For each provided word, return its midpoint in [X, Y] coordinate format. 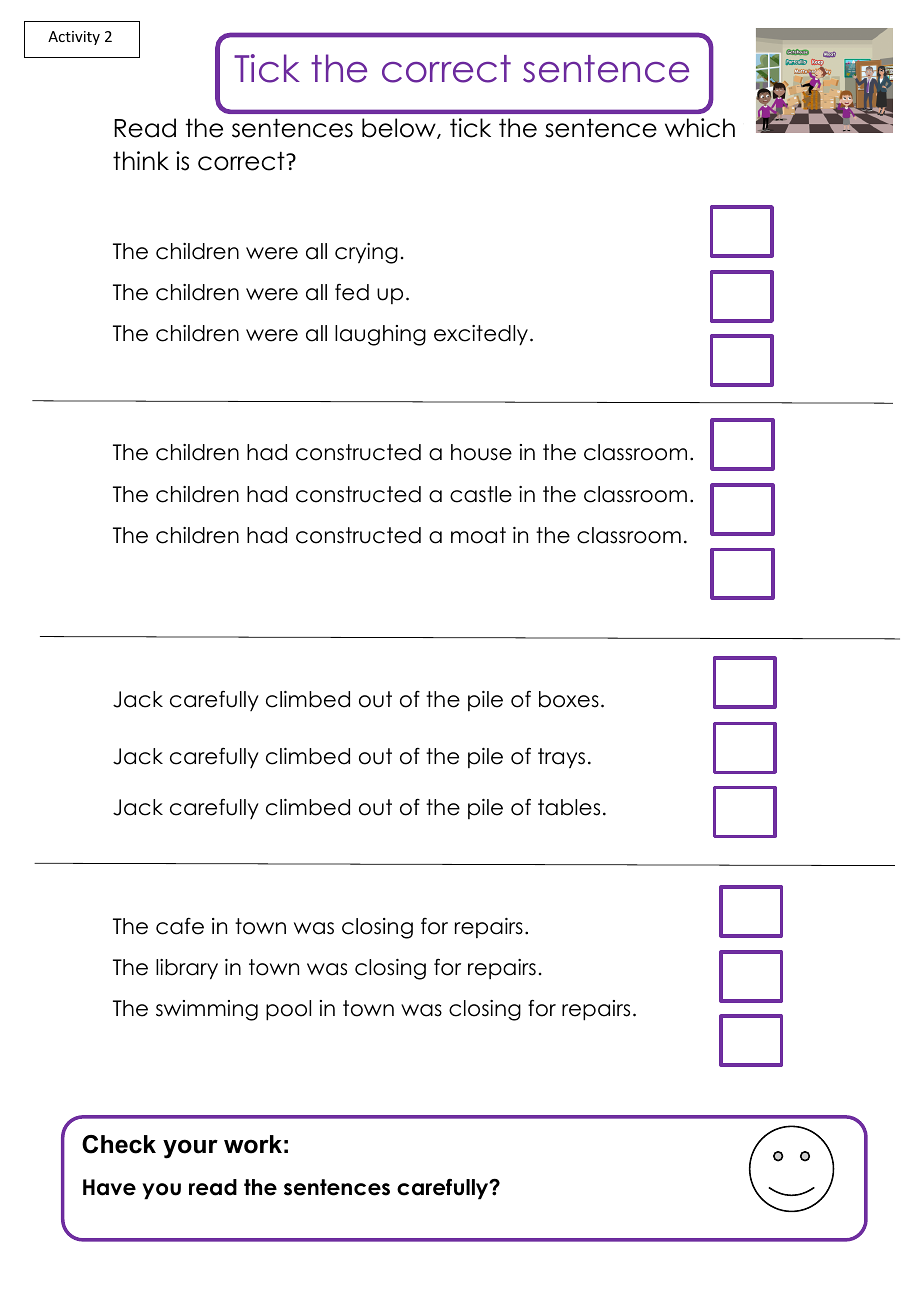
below [400, 128]
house [481, 452]
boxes [569, 699]
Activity [74, 38]
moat [478, 535]
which [700, 128]
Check [119, 1144]
